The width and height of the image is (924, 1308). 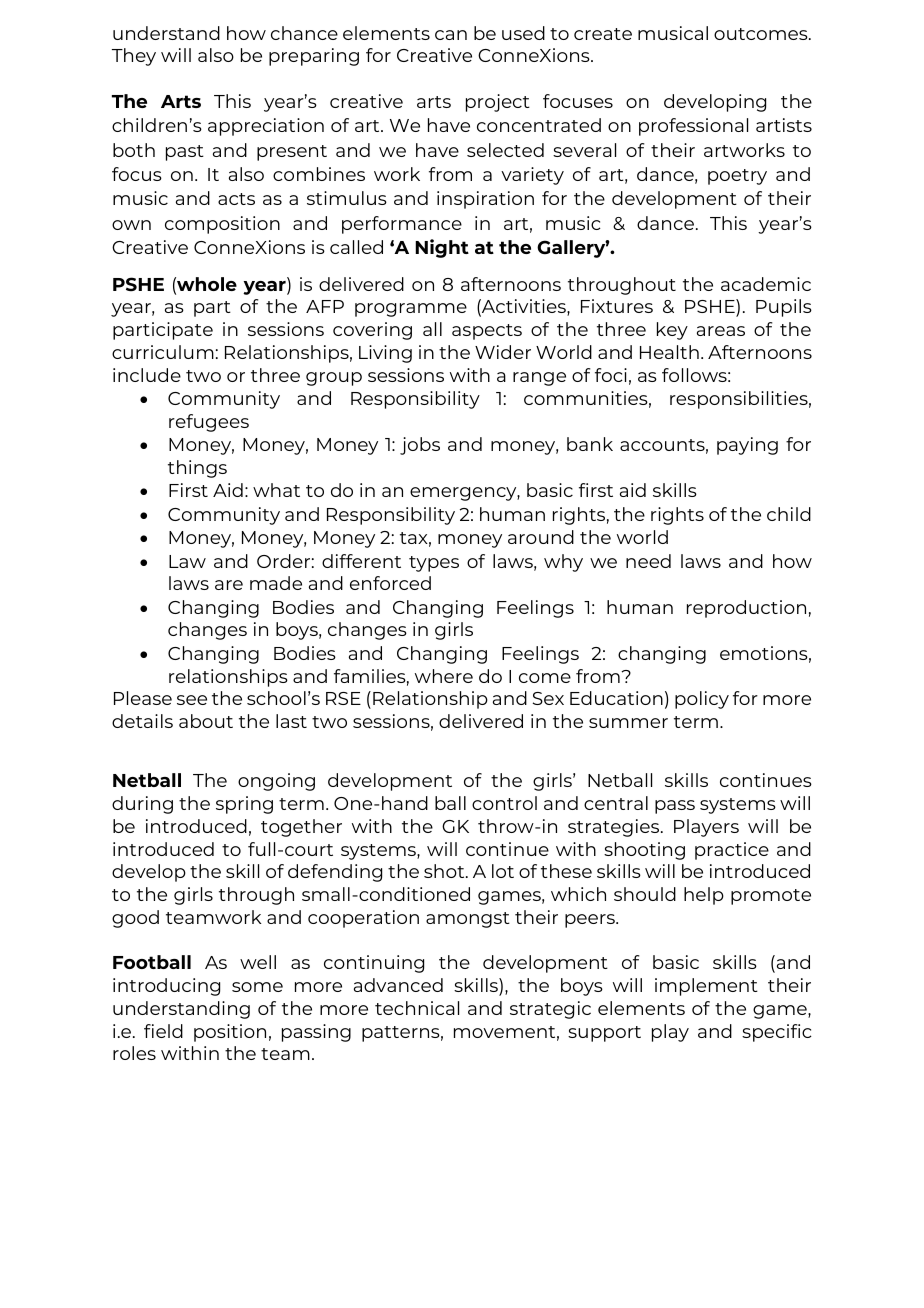 I want to click on types, so click(x=434, y=564).
